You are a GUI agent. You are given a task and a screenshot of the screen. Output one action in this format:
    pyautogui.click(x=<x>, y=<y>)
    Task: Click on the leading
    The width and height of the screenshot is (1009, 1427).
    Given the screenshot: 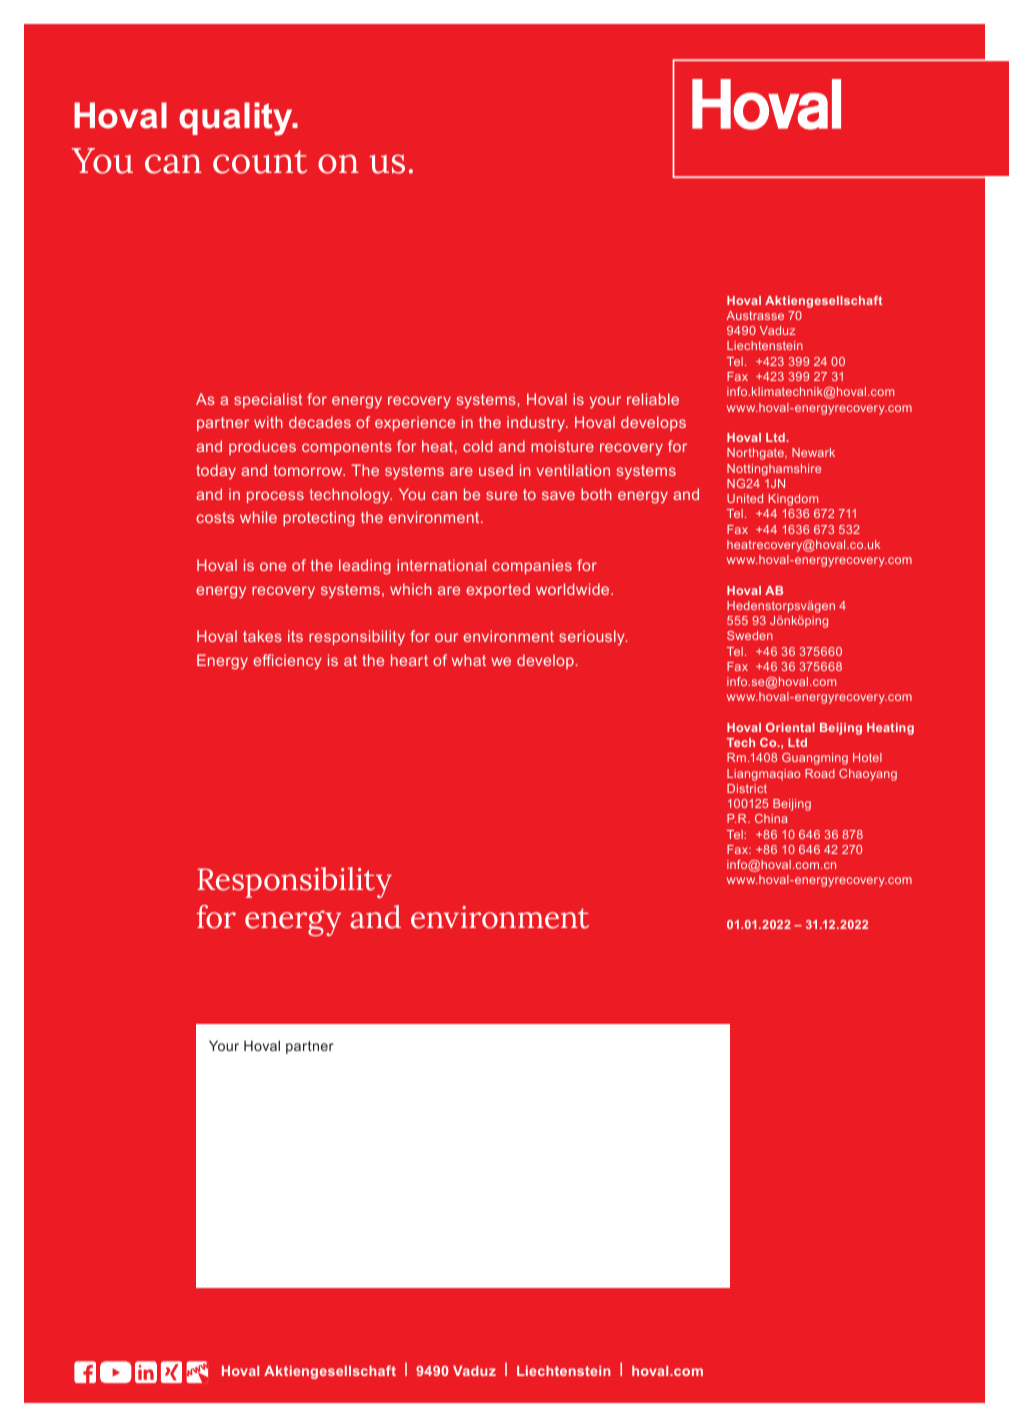 What is the action you would take?
    pyautogui.click(x=365, y=567)
